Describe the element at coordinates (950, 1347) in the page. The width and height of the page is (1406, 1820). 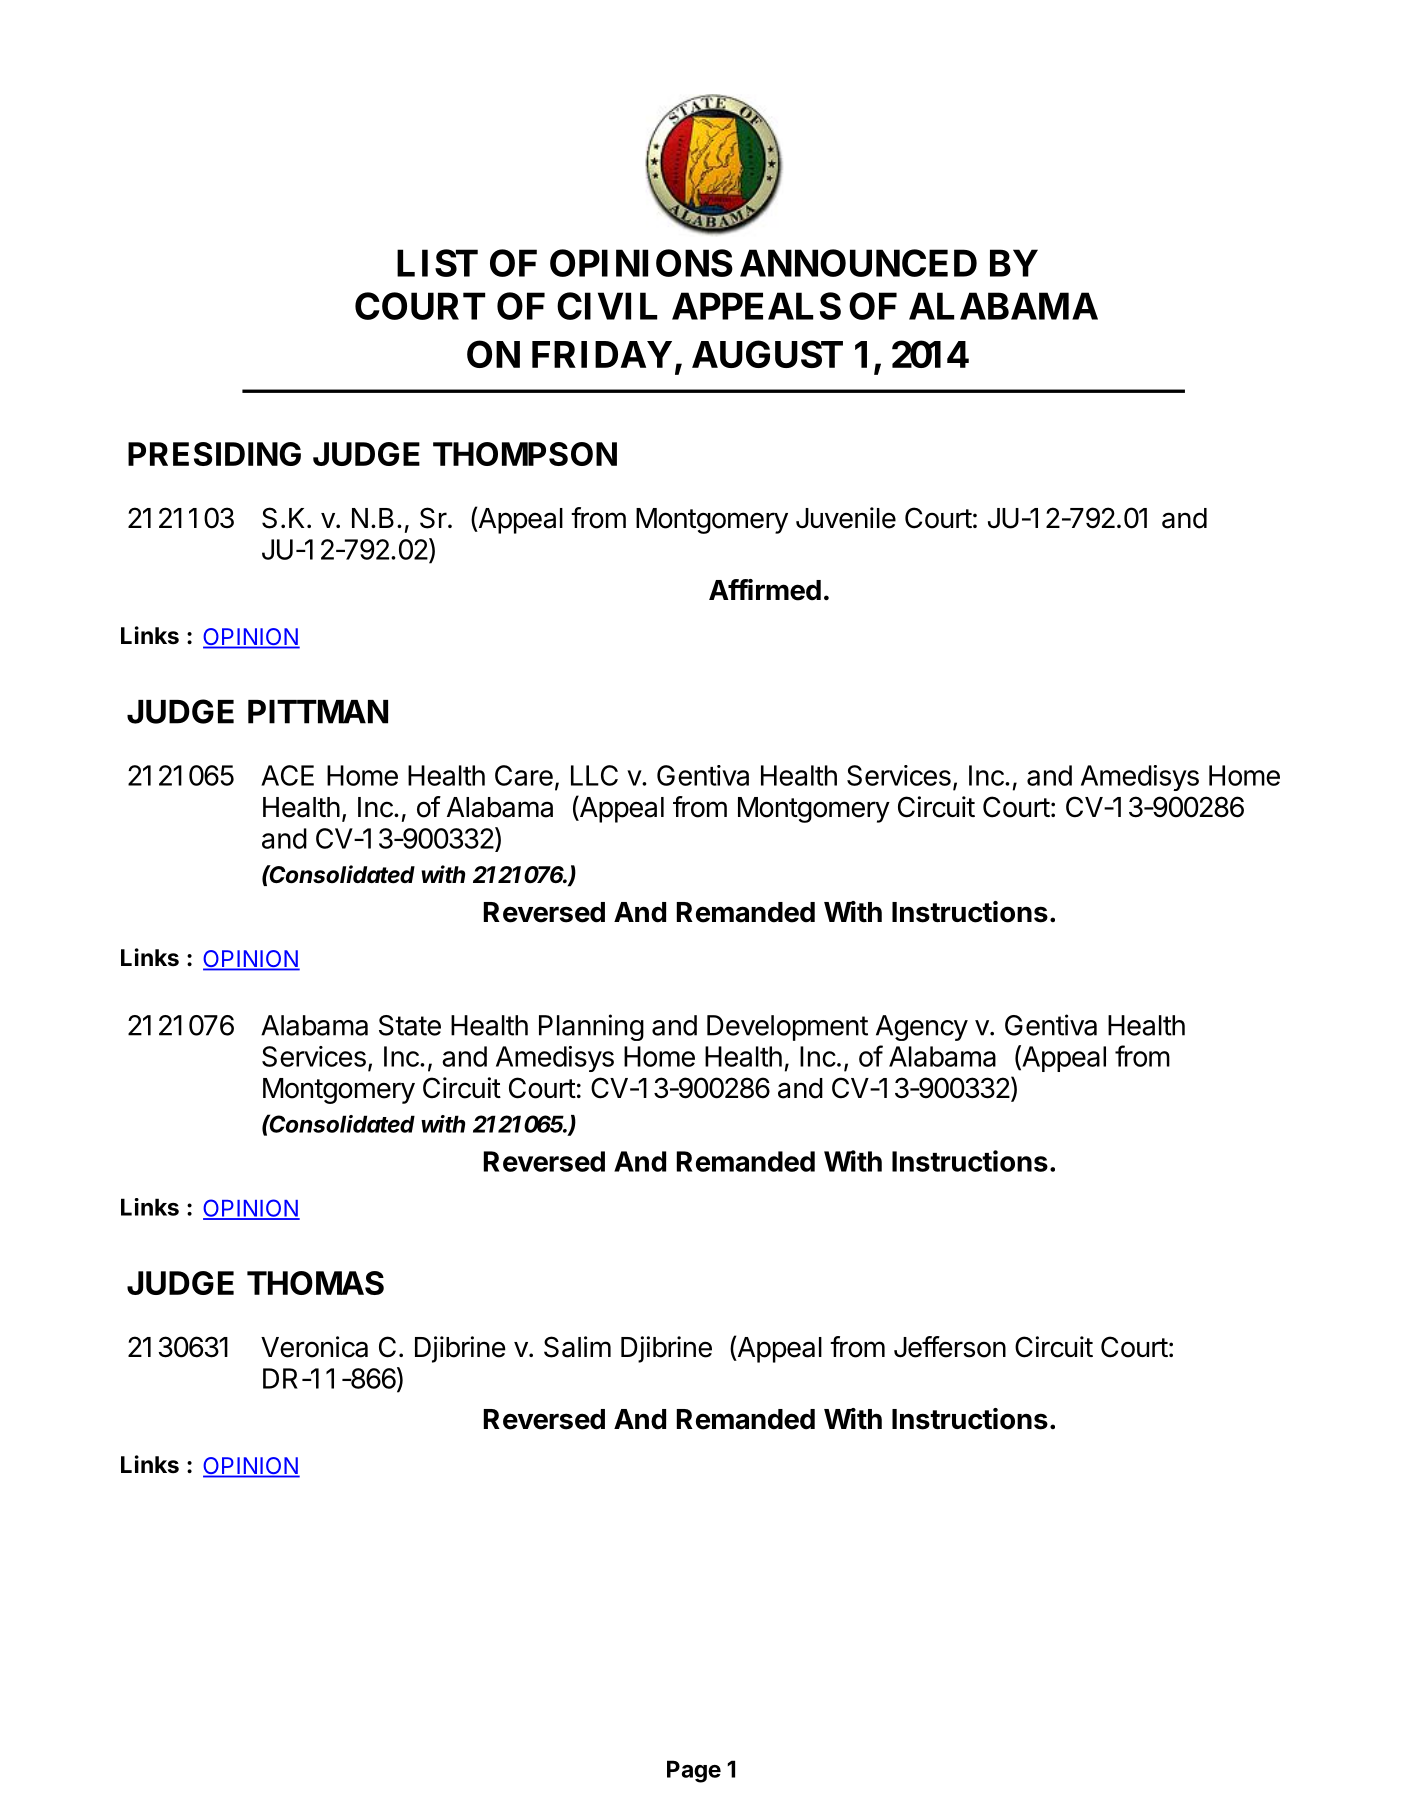
I see `Jefferson` at that location.
